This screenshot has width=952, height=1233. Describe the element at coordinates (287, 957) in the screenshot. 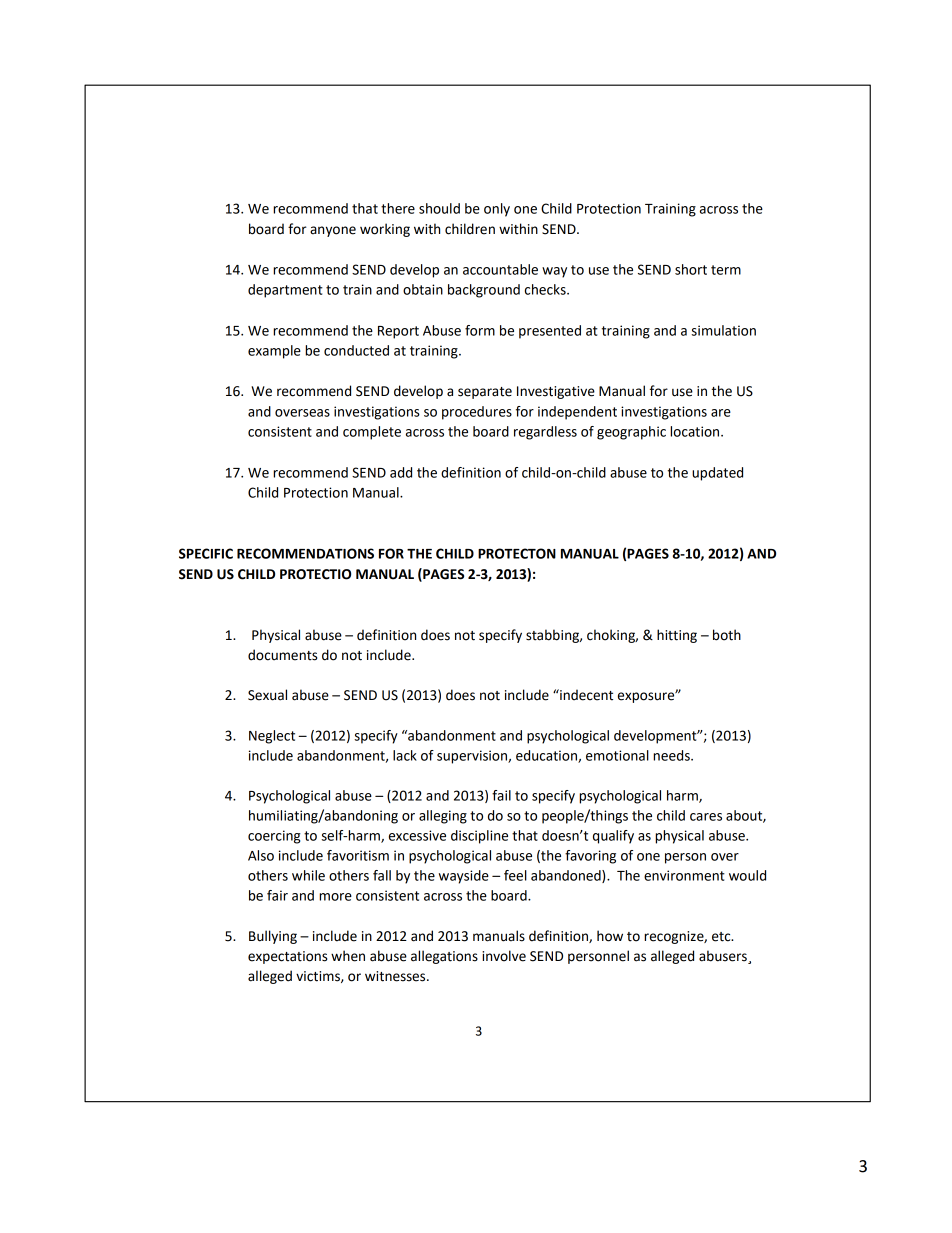

I see `expectations` at that location.
